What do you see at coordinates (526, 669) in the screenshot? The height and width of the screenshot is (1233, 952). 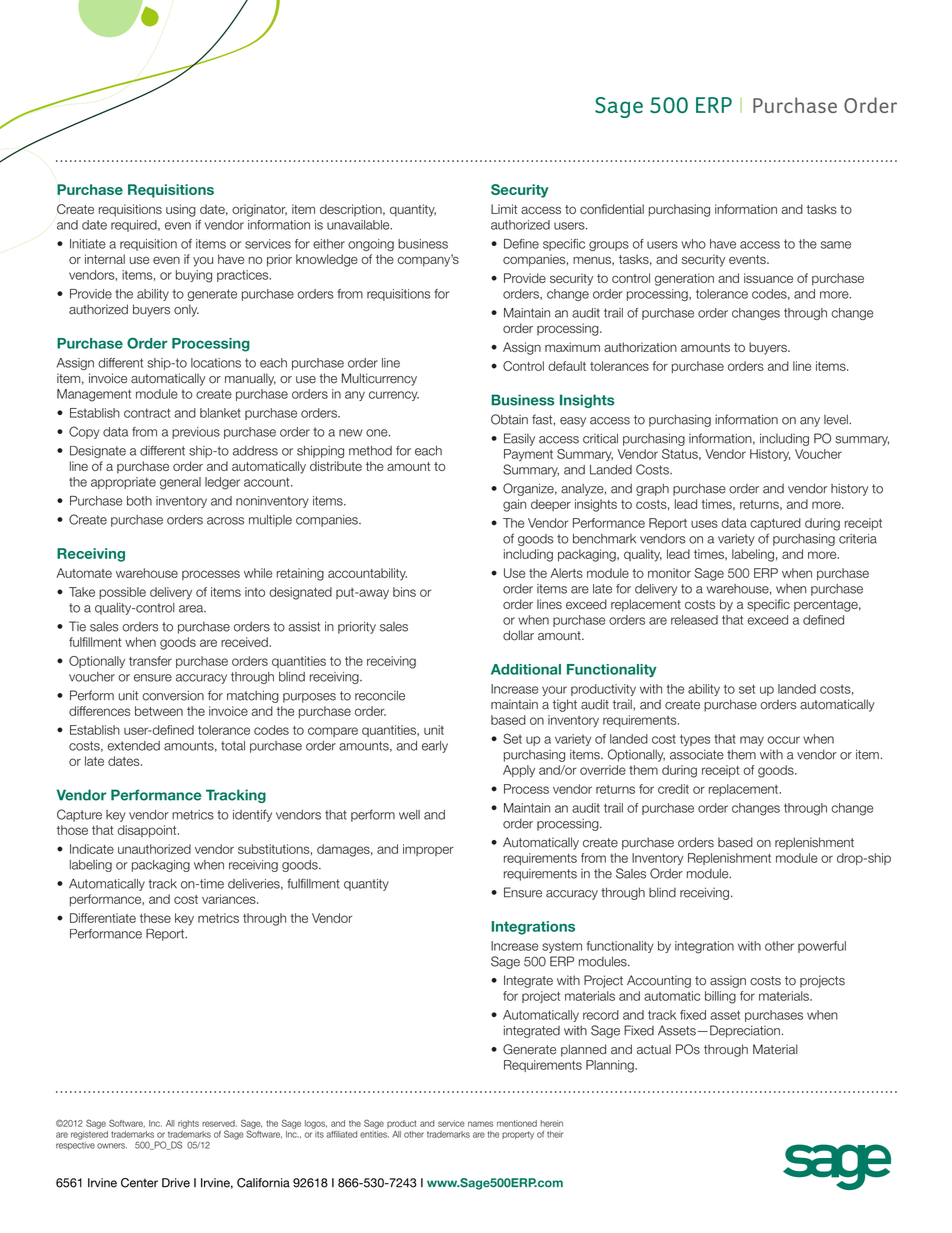 I see `Additional` at bounding box center [526, 669].
